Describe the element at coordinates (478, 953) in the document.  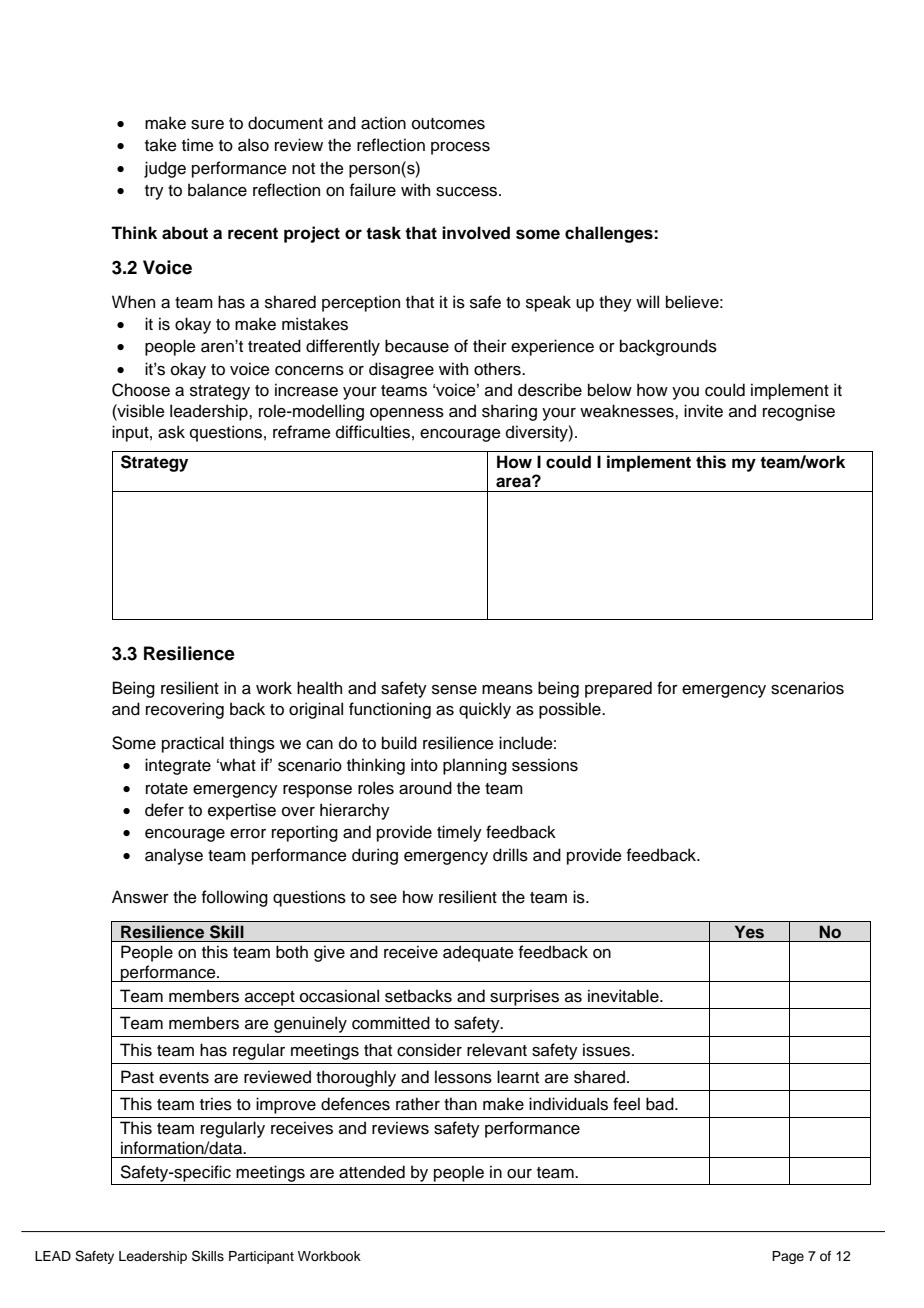
I see `adequate` at that location.
